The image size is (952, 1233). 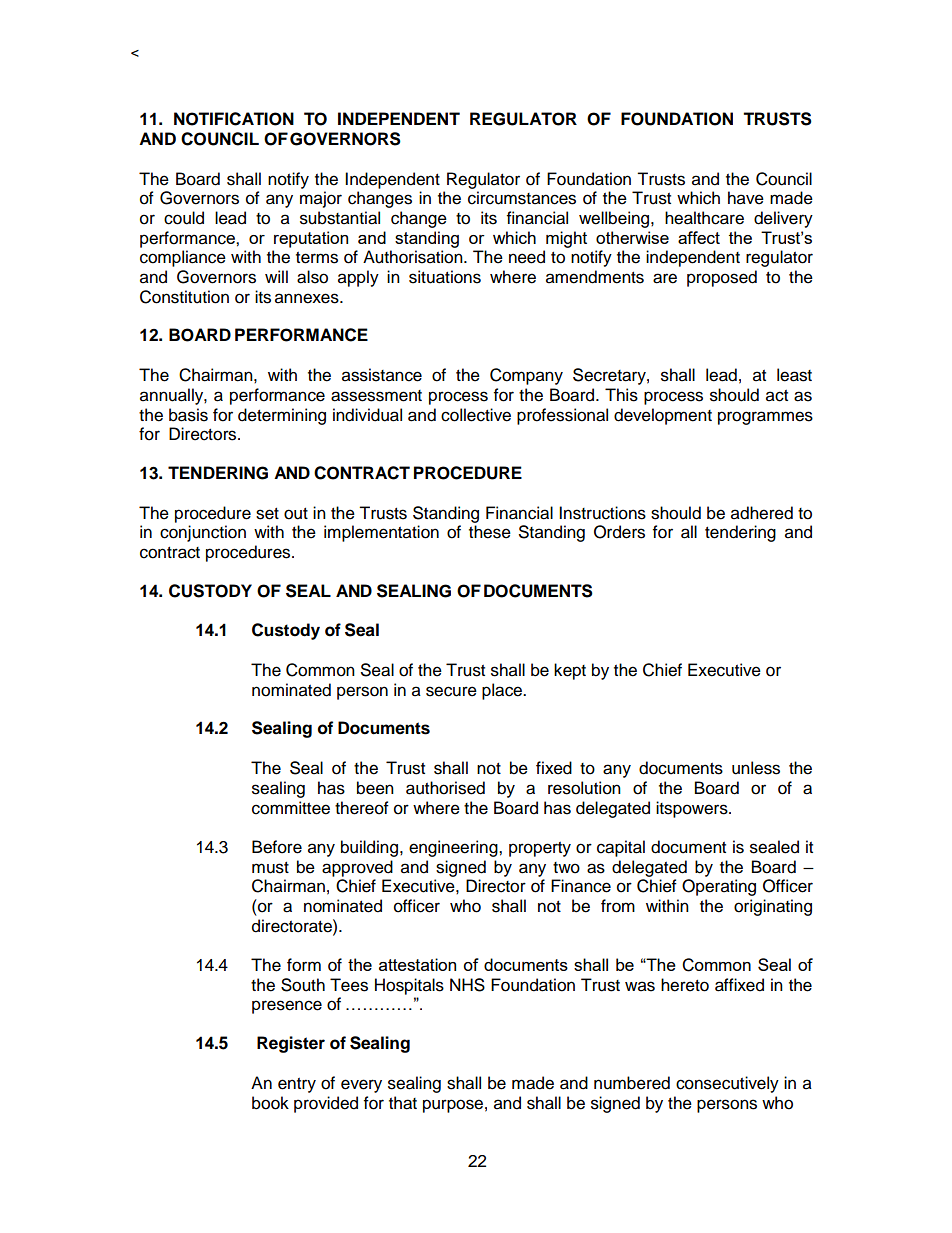 I want to click on NOTIFICATION, so click(x=234, y=119).
